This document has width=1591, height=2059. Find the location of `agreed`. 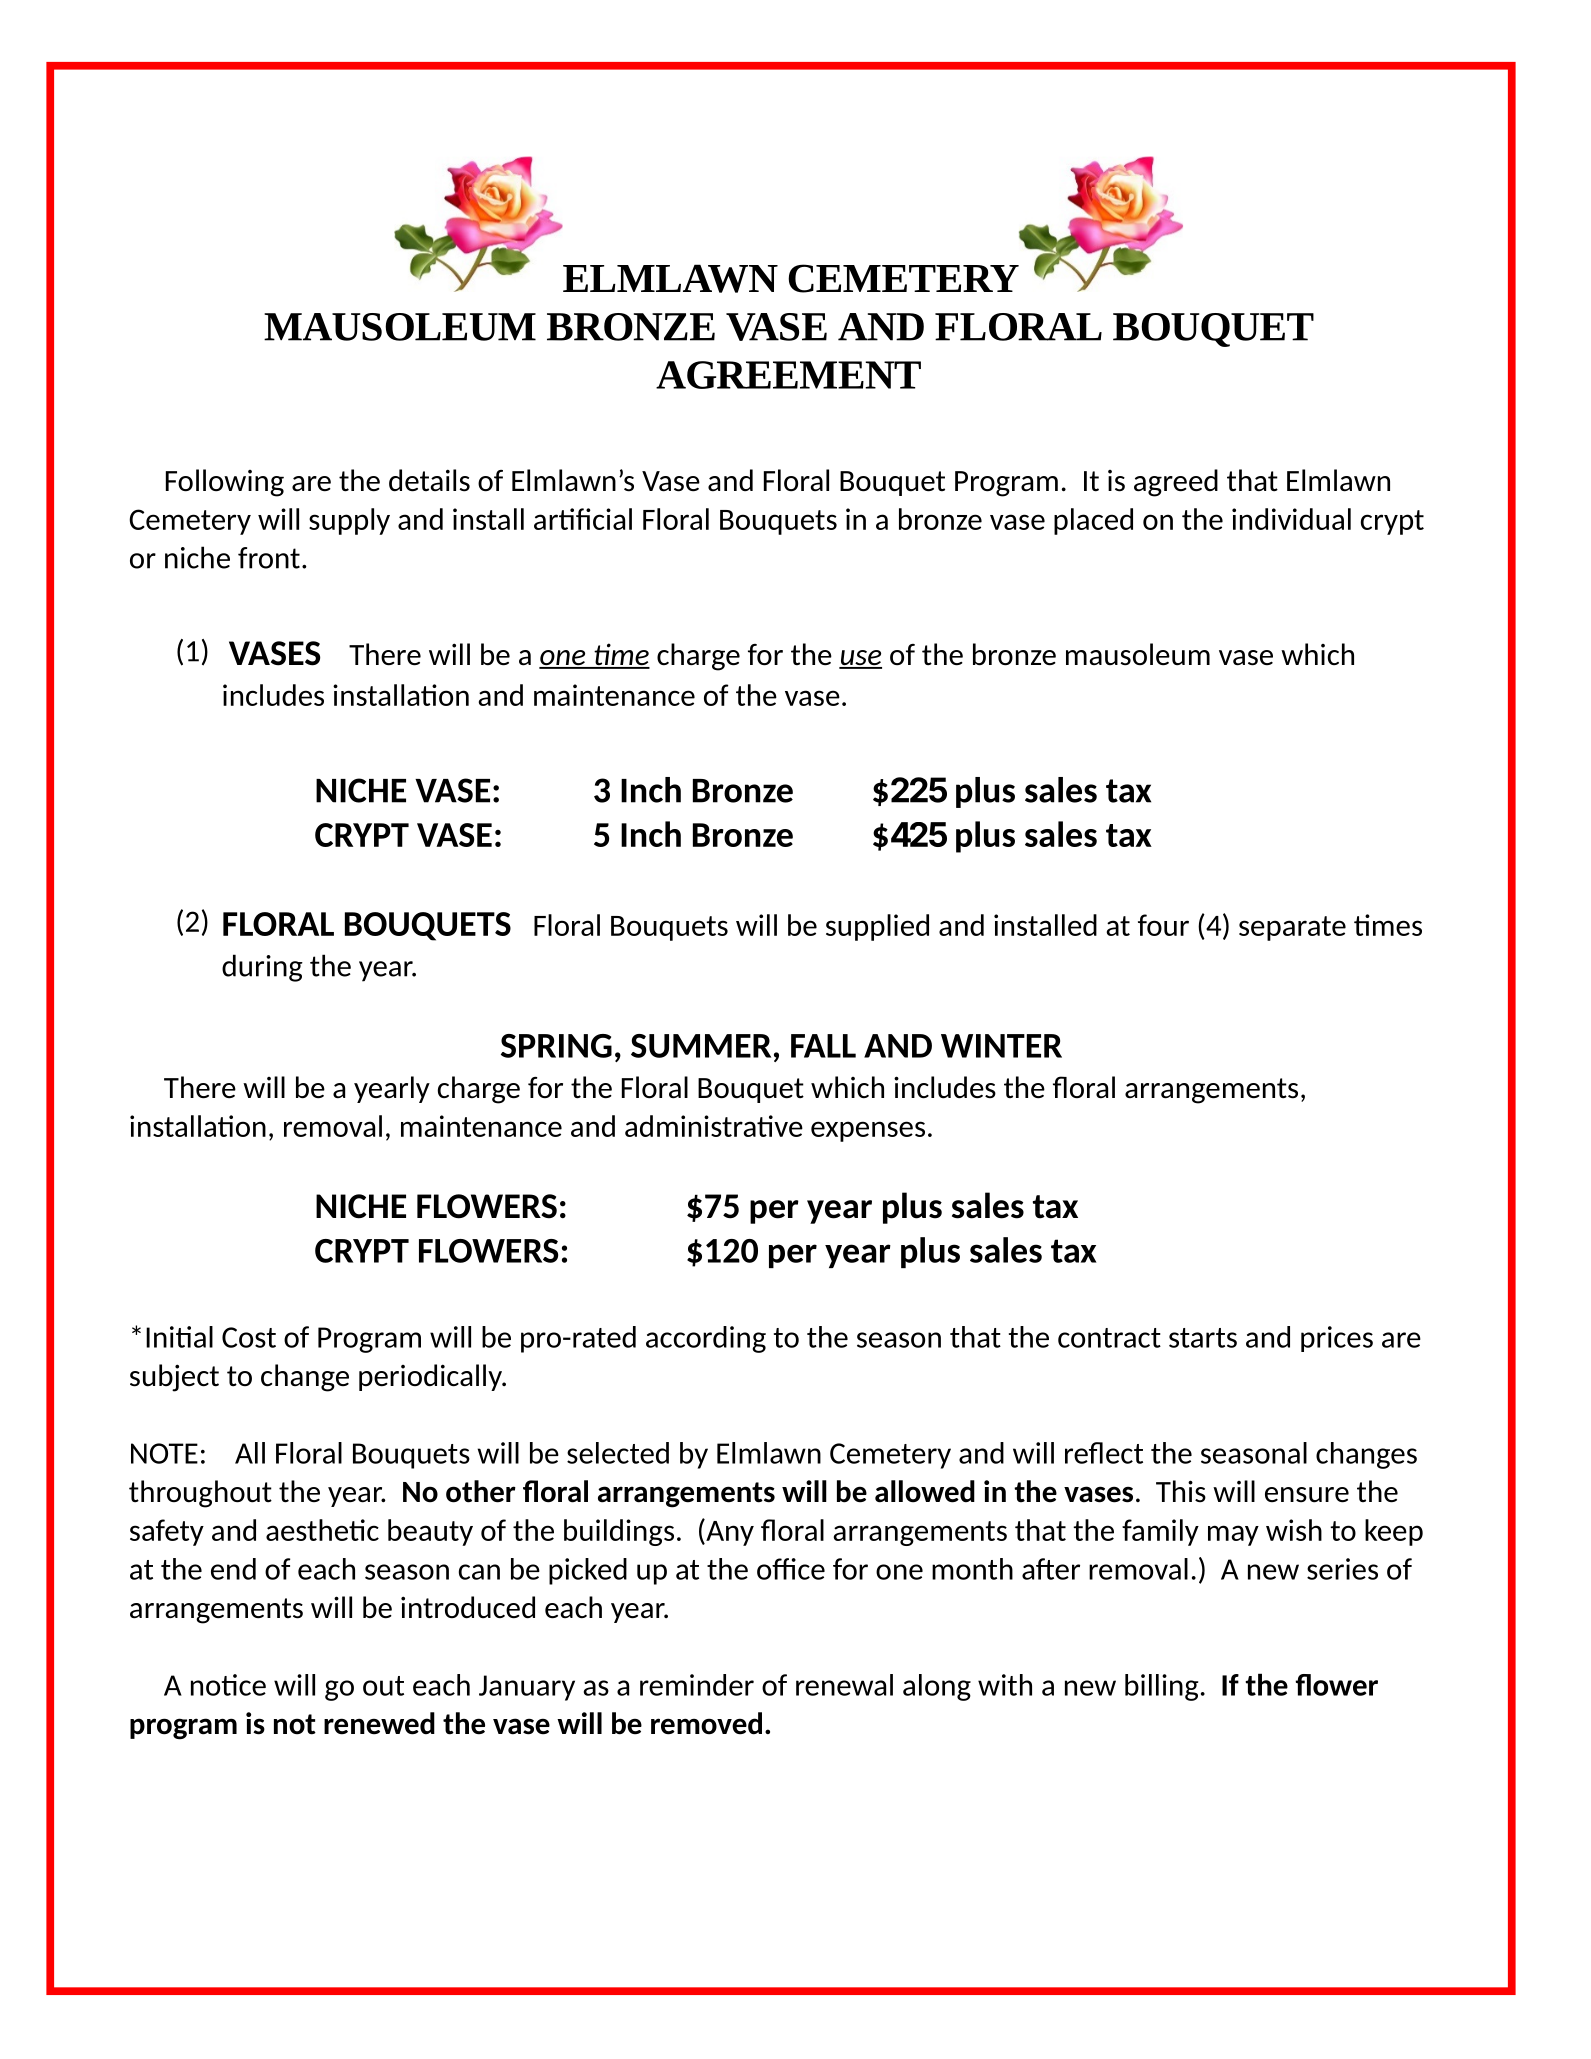

agreed is located at coordinates (1176, 483).
